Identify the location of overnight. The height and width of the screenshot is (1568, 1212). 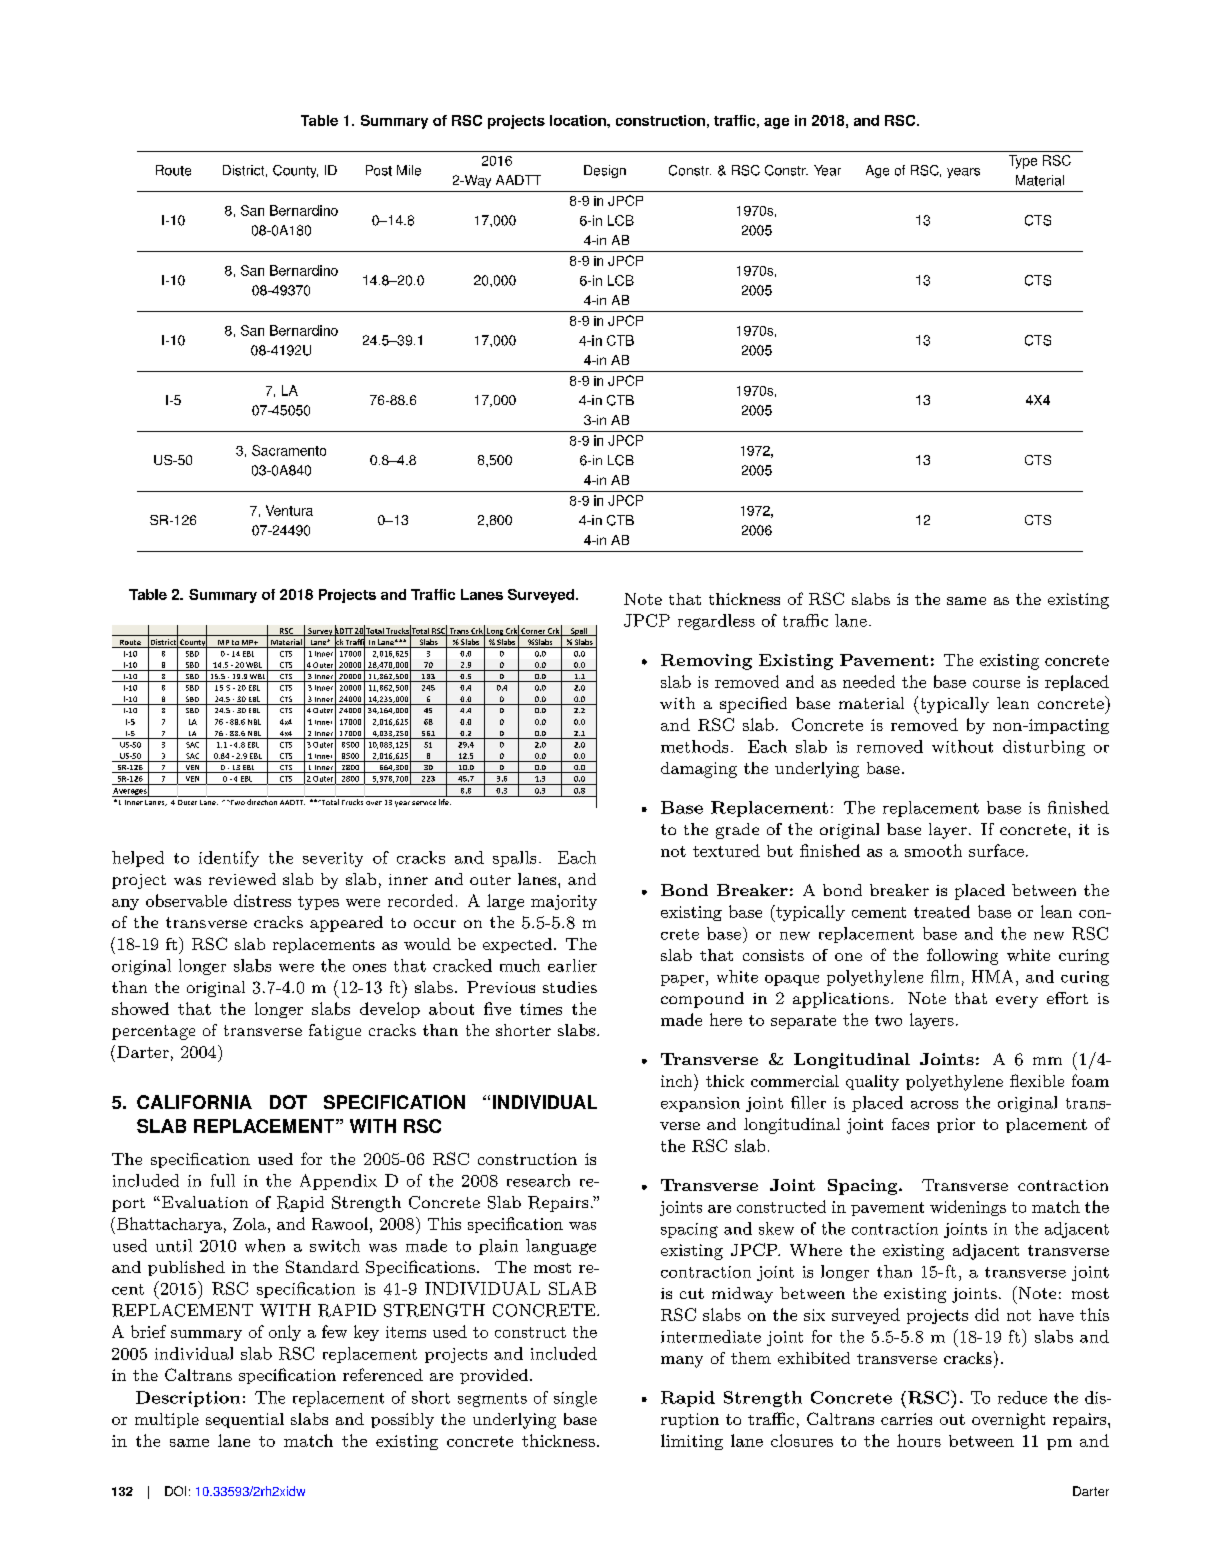
(1008, 1421).
